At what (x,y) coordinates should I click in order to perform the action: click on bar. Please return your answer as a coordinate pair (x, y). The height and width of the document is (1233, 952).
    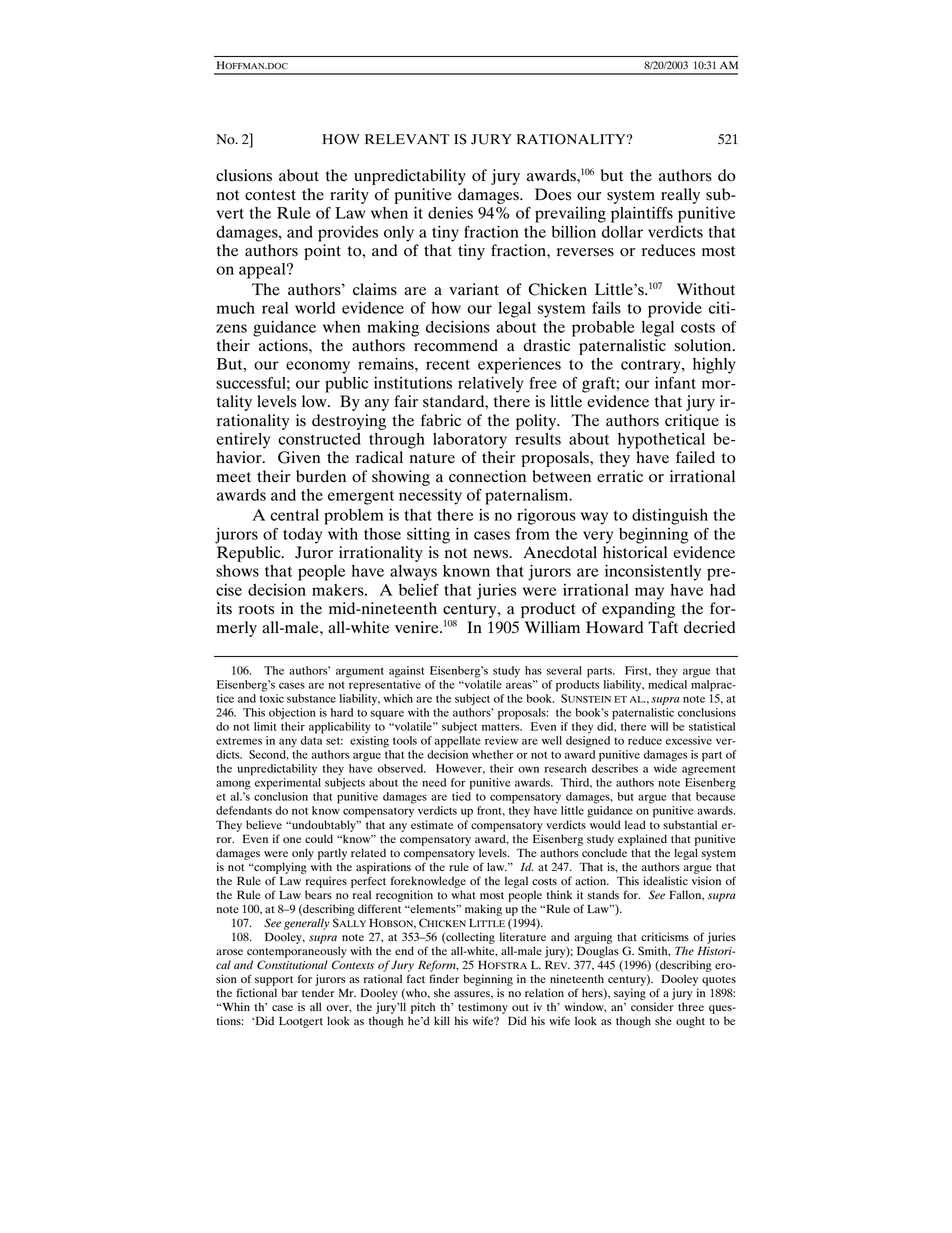
    Looking at the image, I should click on (289, 992).
